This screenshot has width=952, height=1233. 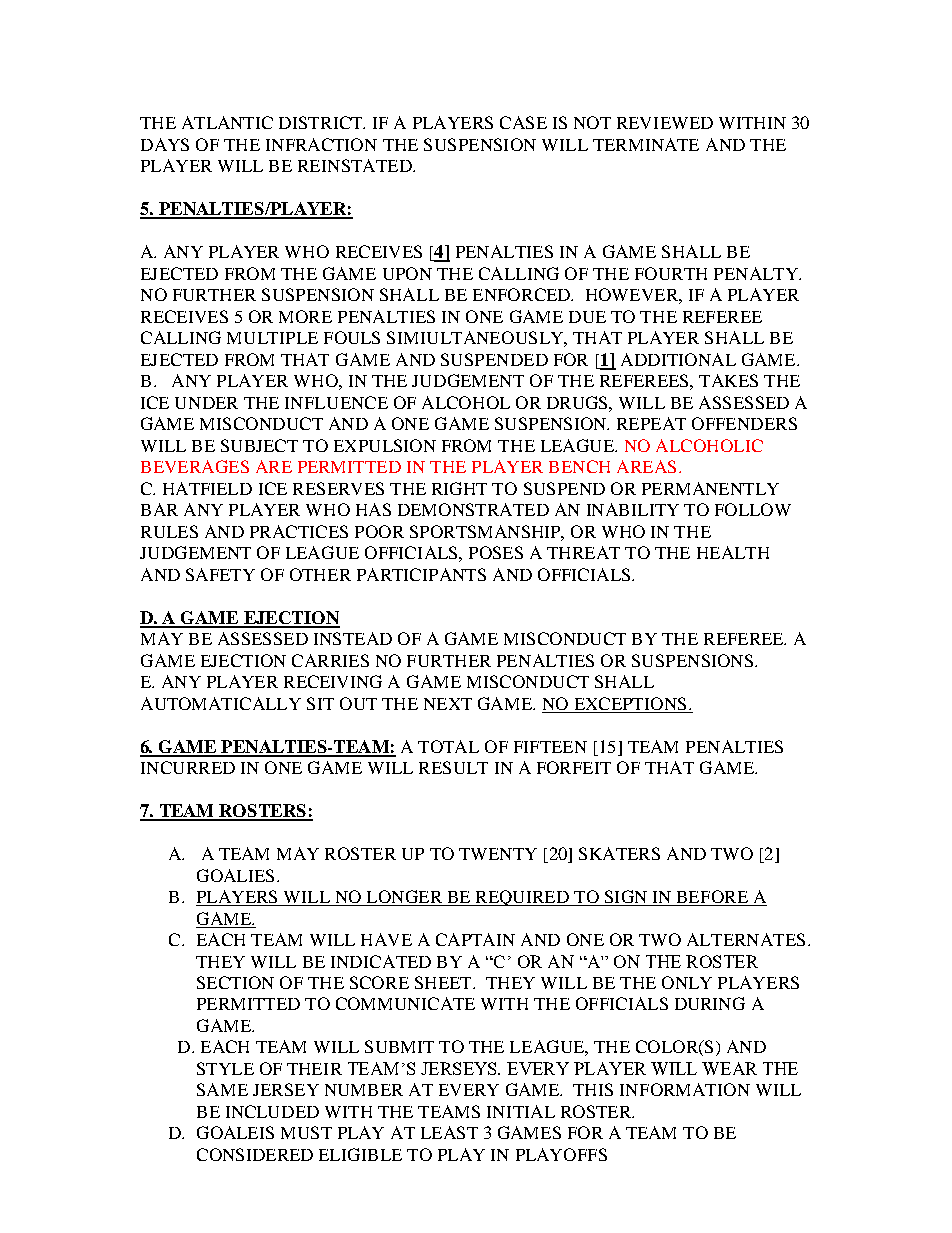 What do you see at coordinates (206, 403) in the screenshot?
I see `UNDER` at bounding box center [206, 403].
